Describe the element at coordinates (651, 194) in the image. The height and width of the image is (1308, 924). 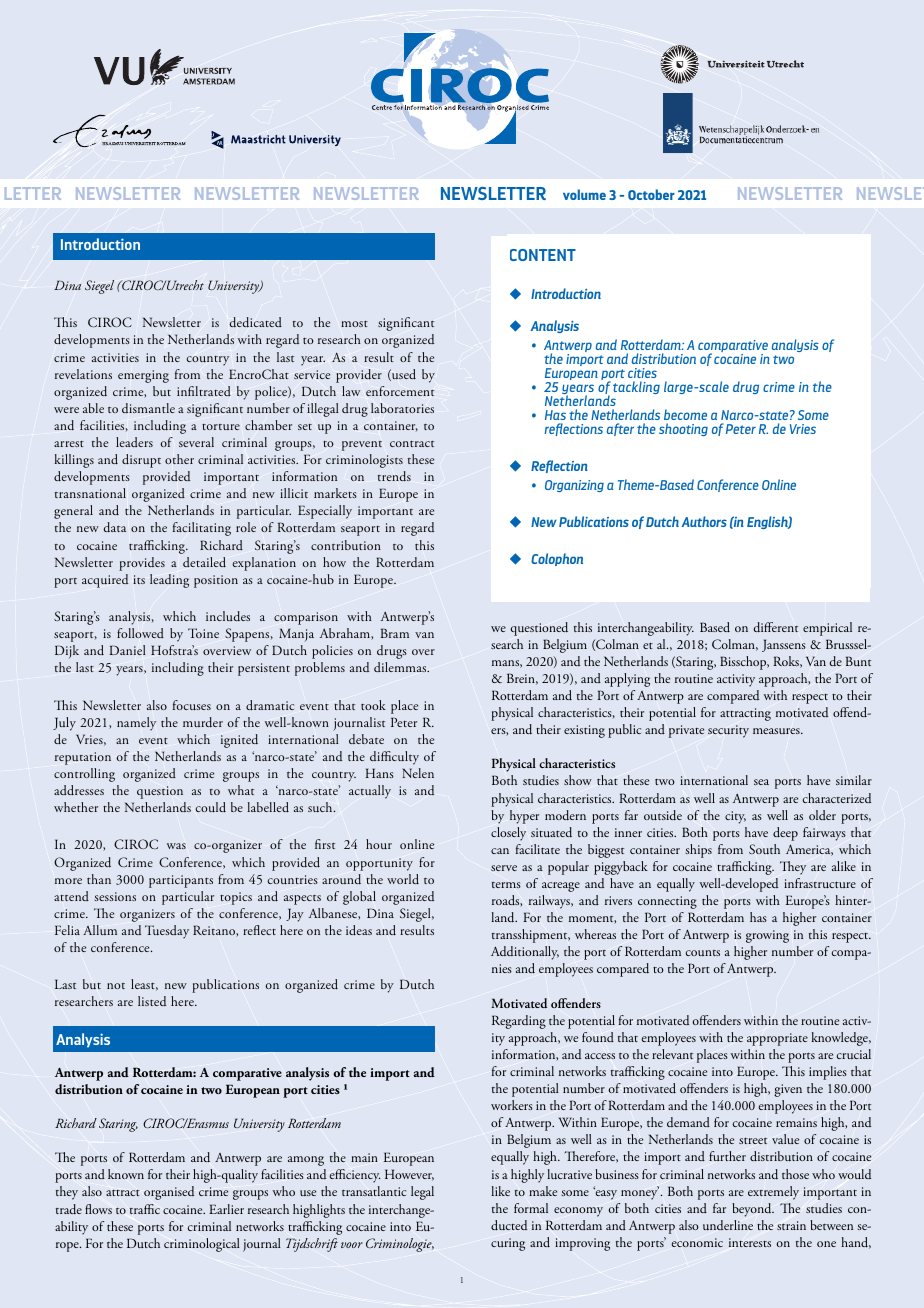
I see `October` at that location.
